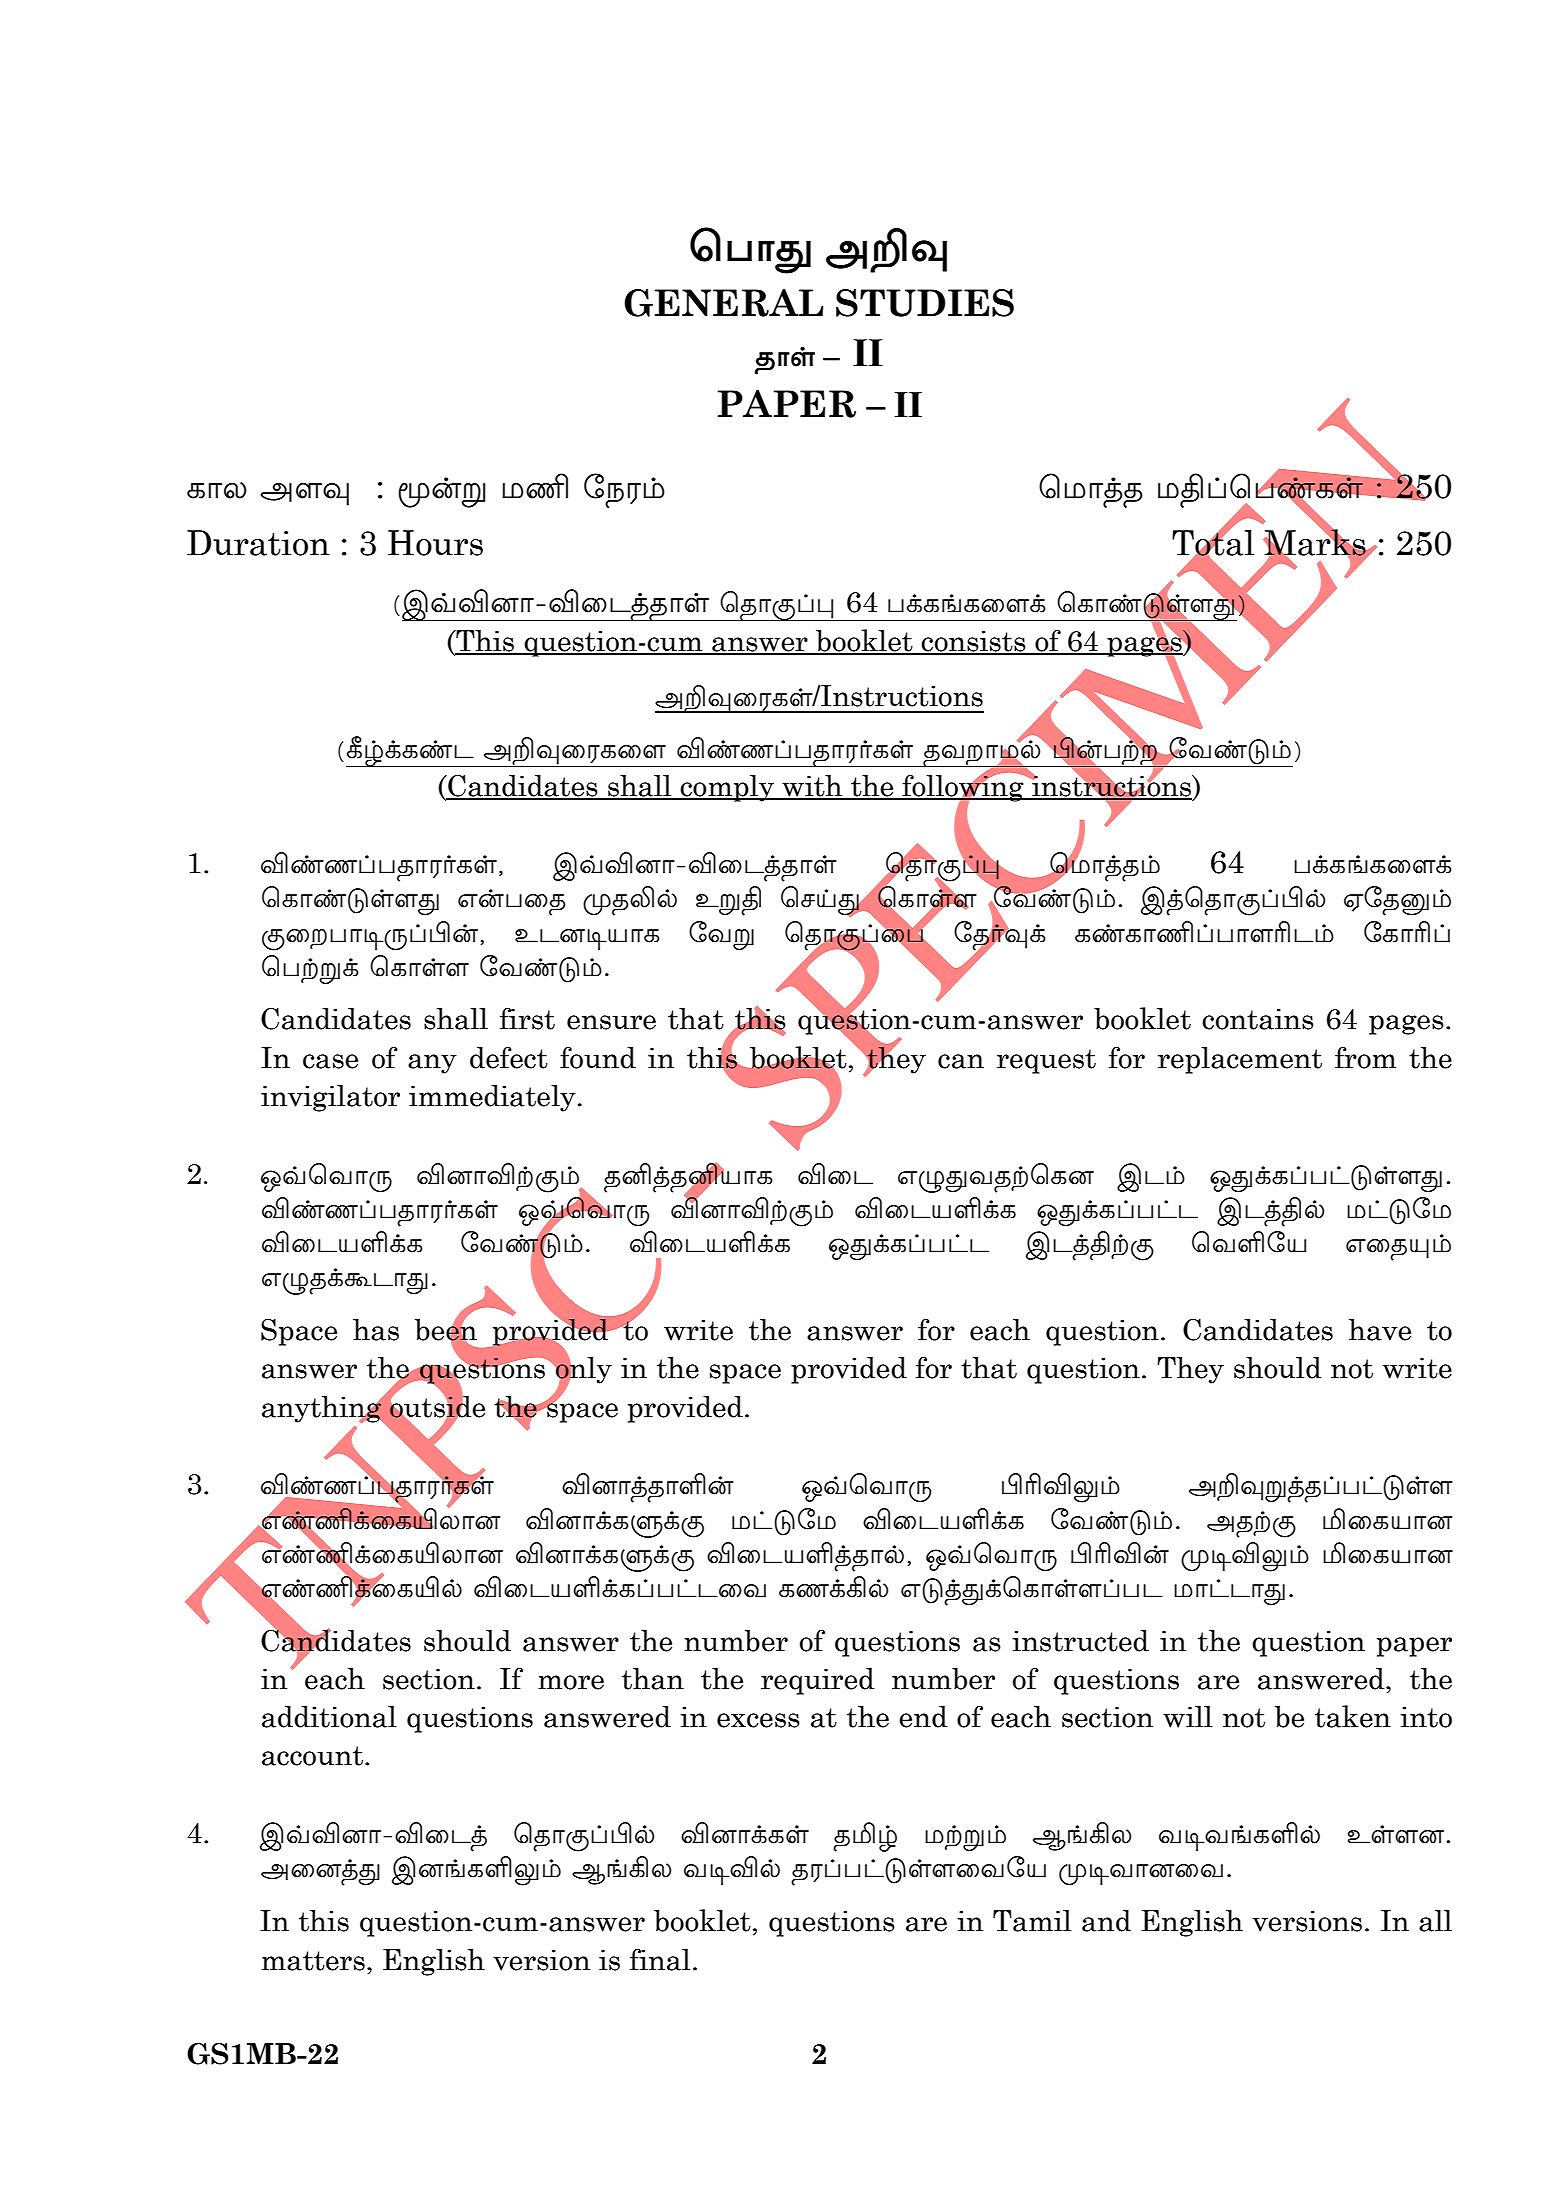  Describe the element at coordinates (1046, 1061) in the document. I see `request` at that location.
